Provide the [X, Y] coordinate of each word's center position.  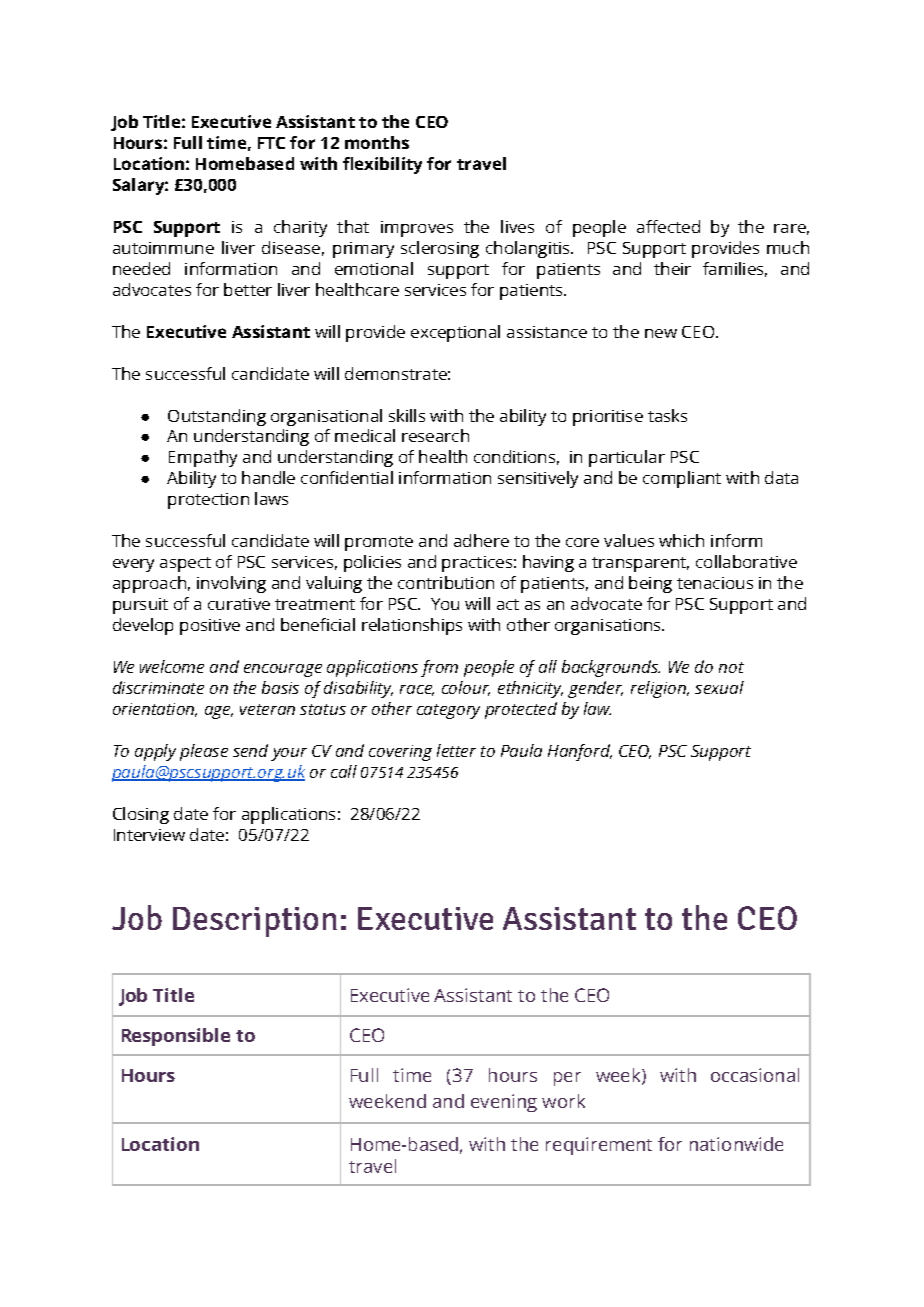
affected [668, 226]
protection [208, 501]
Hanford [580, 752]
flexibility [382, 165]
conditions [514, 456]
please [204, 752]
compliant [682, 479]
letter [456, 750]
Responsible [176, 1037]
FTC [271, 143]
